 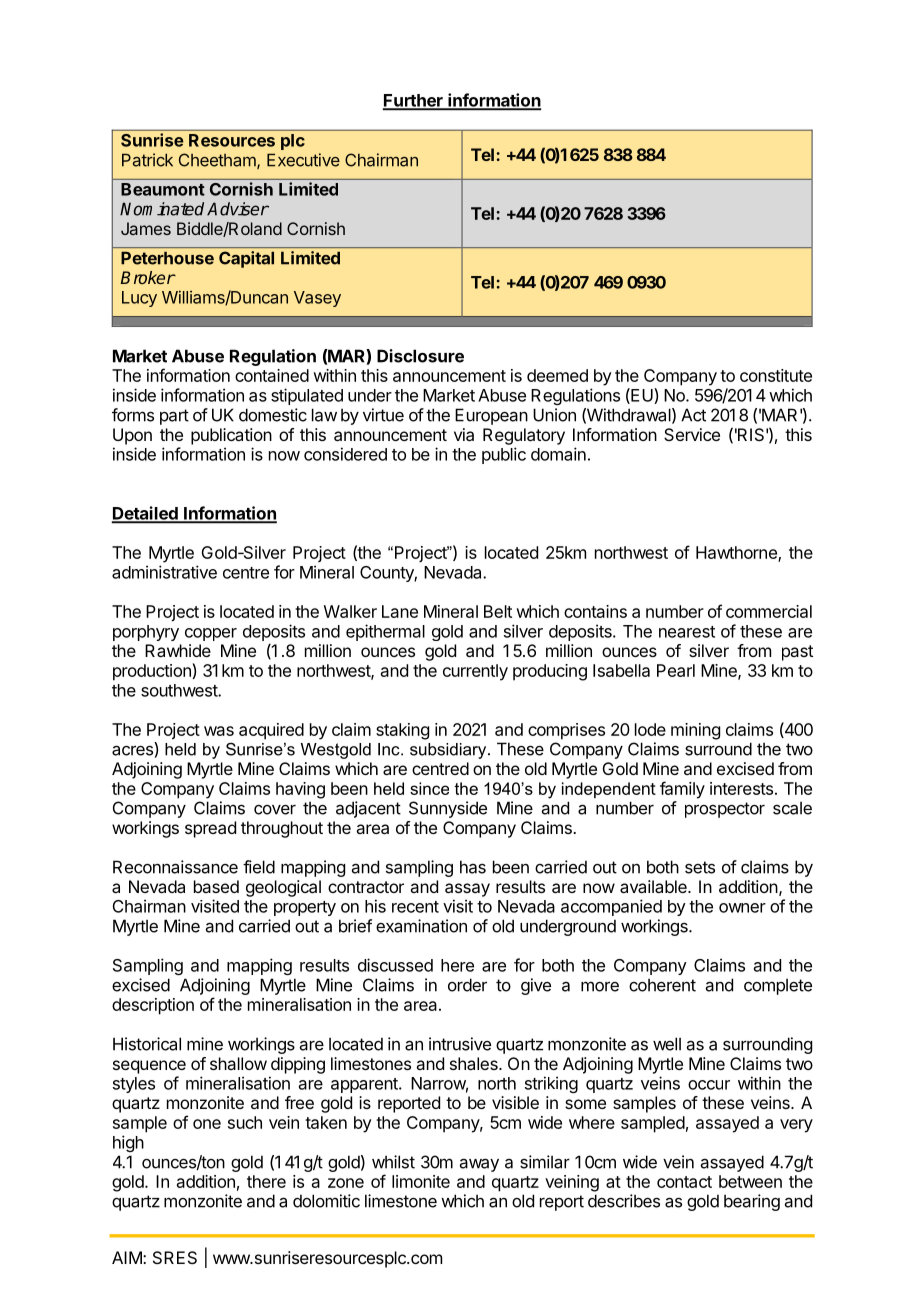 What do you see at coordinates (414, 101) in the screenshot?
I see `Further` at bounding box center [414, 101].
